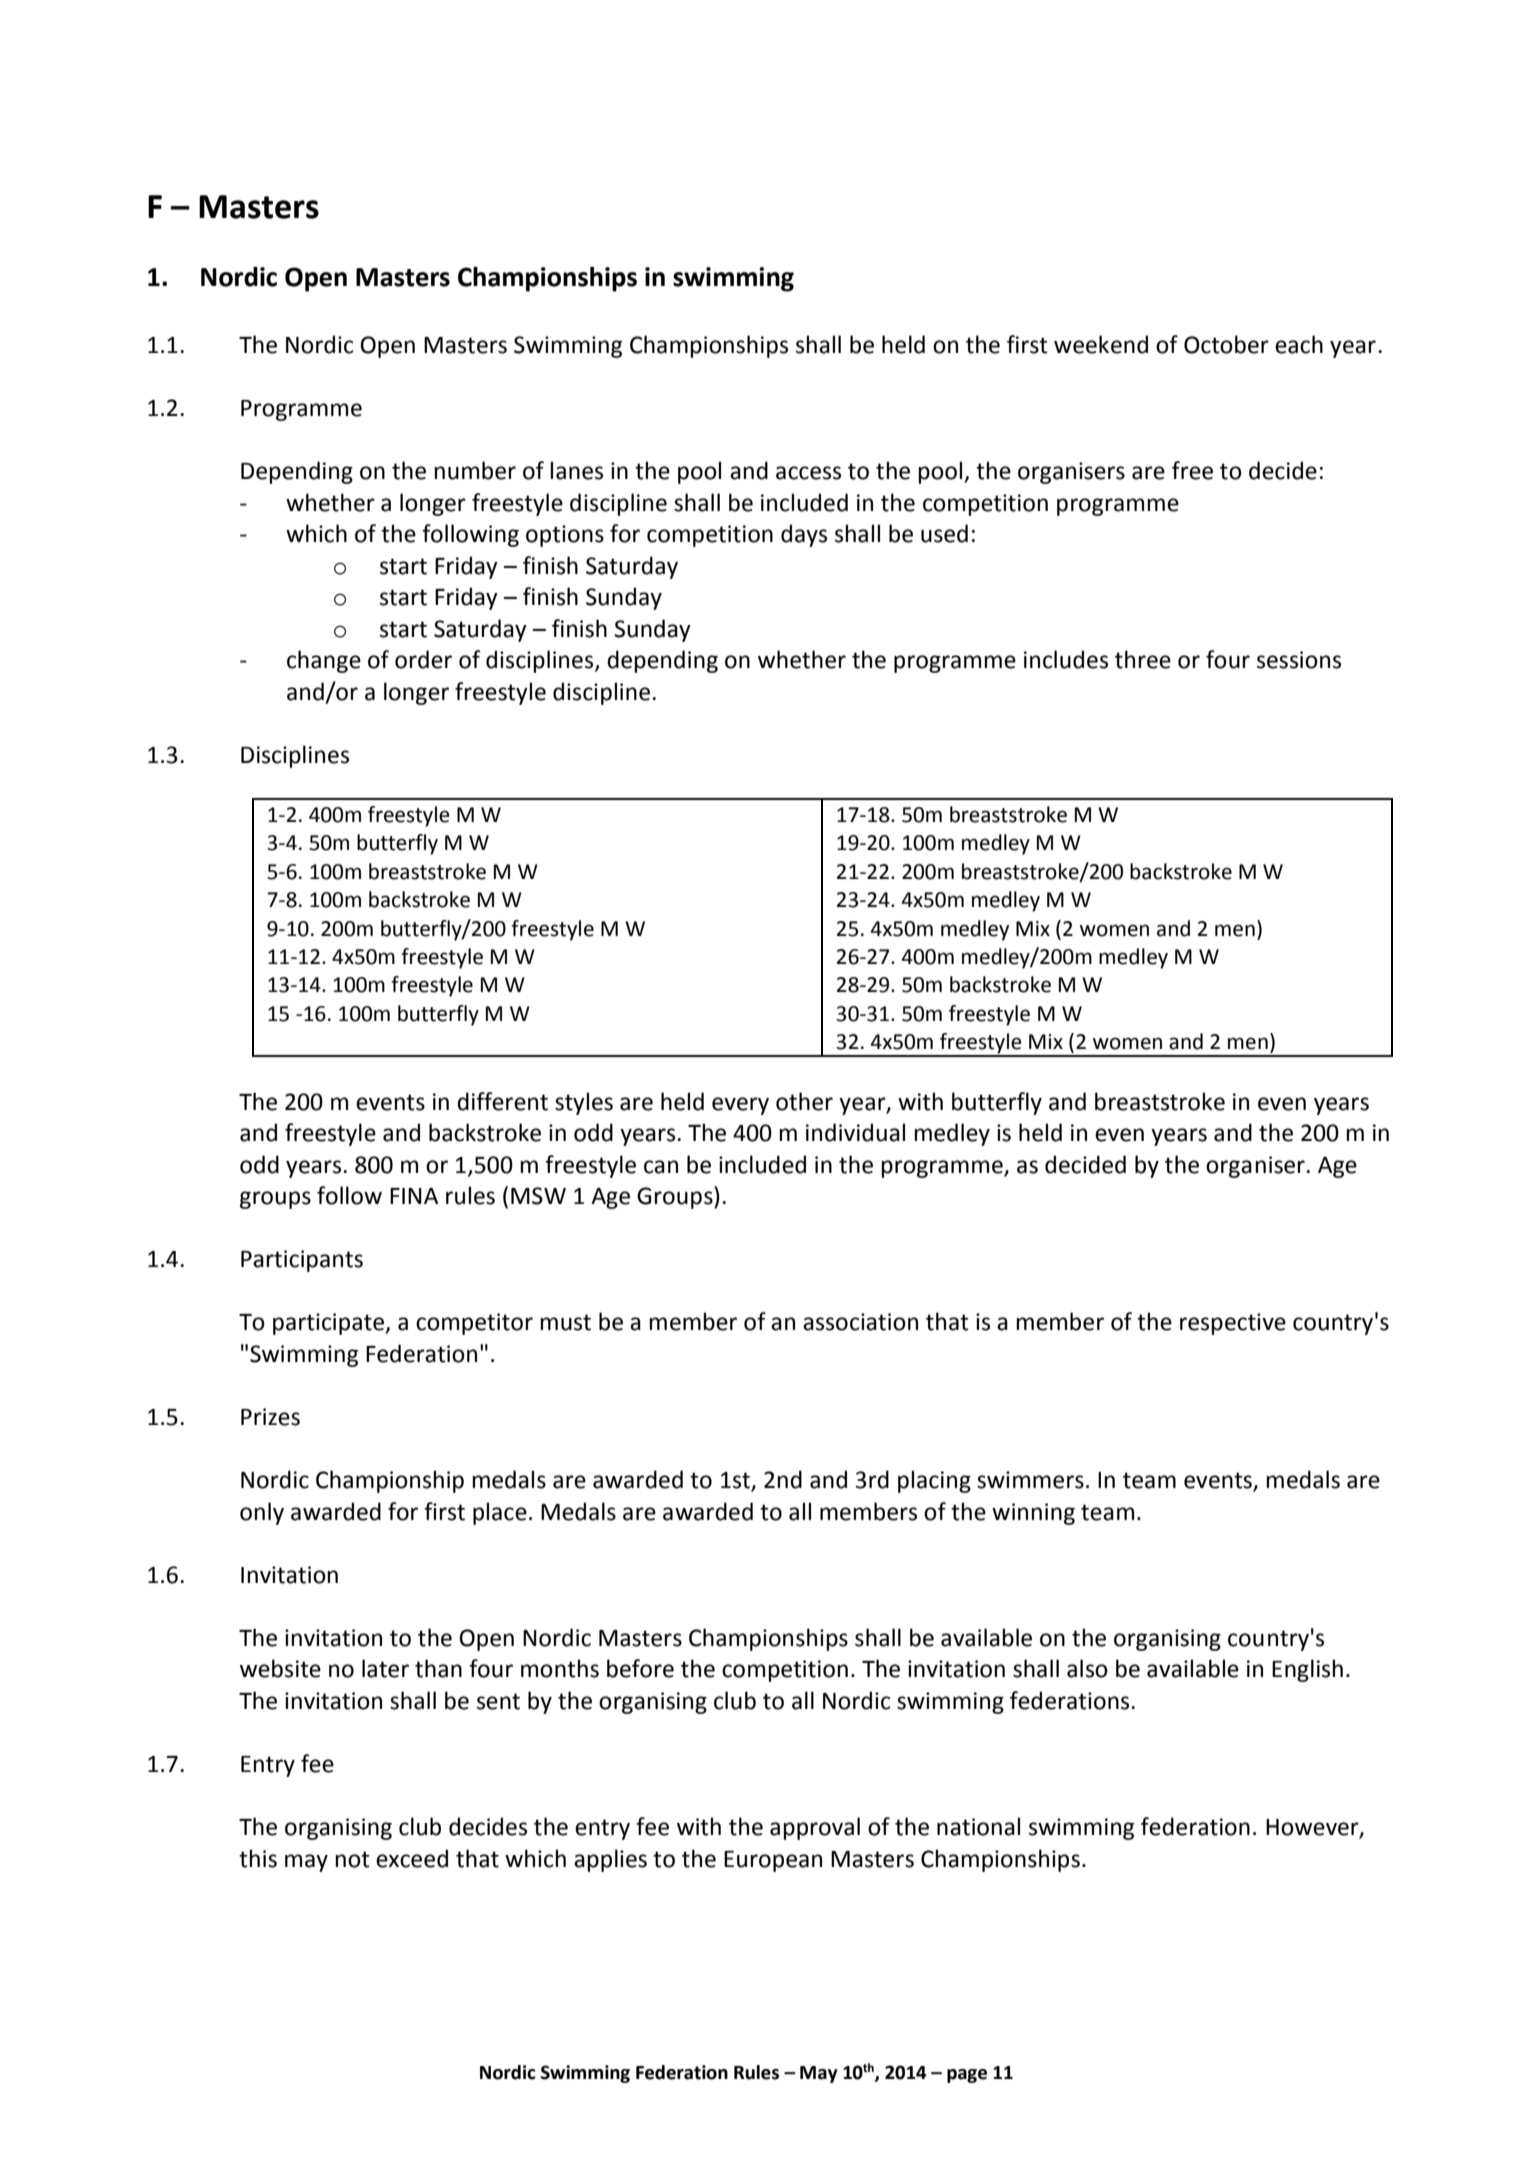  I want to click on respective, so click(1233, 1324).
